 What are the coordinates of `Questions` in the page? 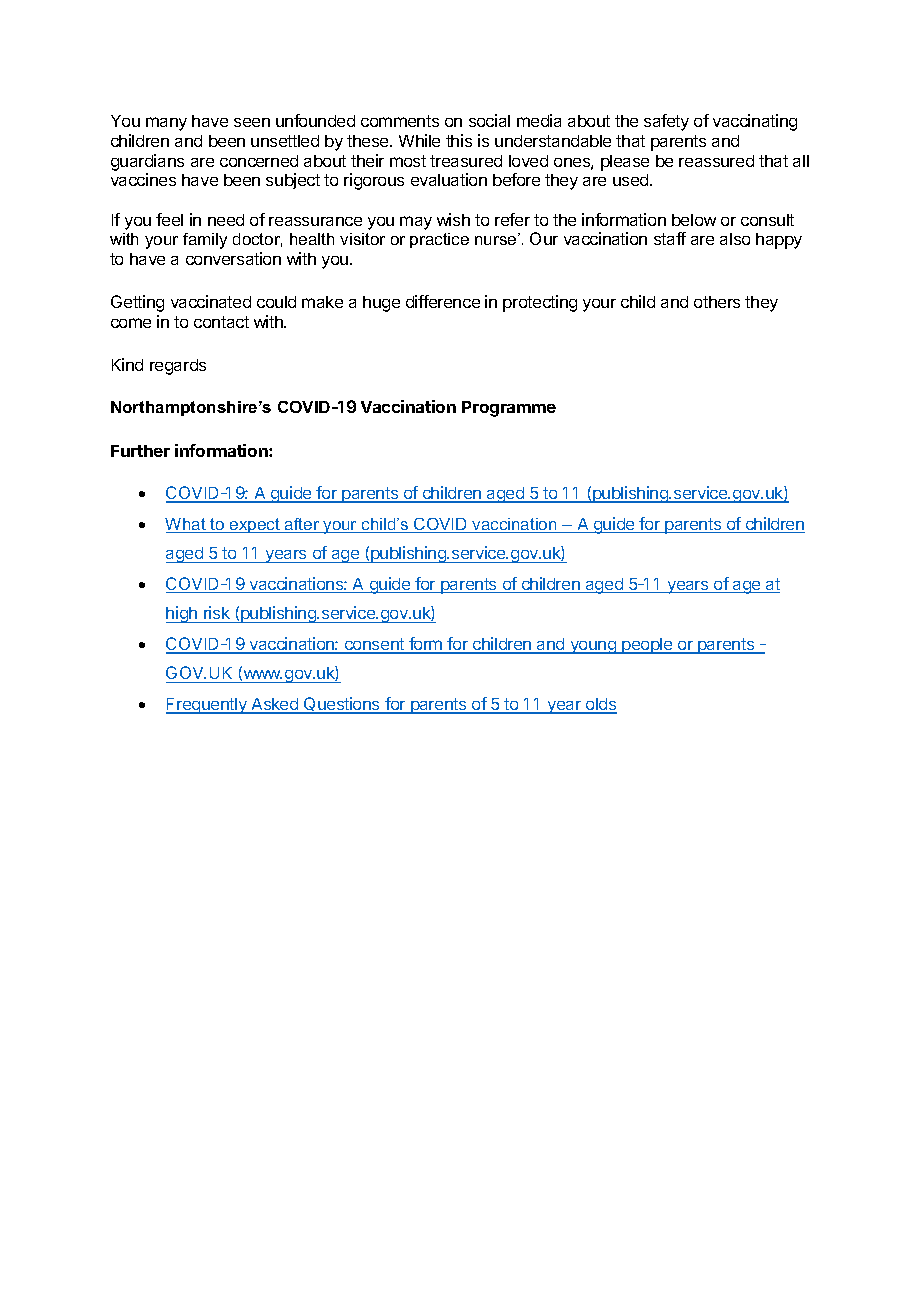 It's located at (342, 705).
